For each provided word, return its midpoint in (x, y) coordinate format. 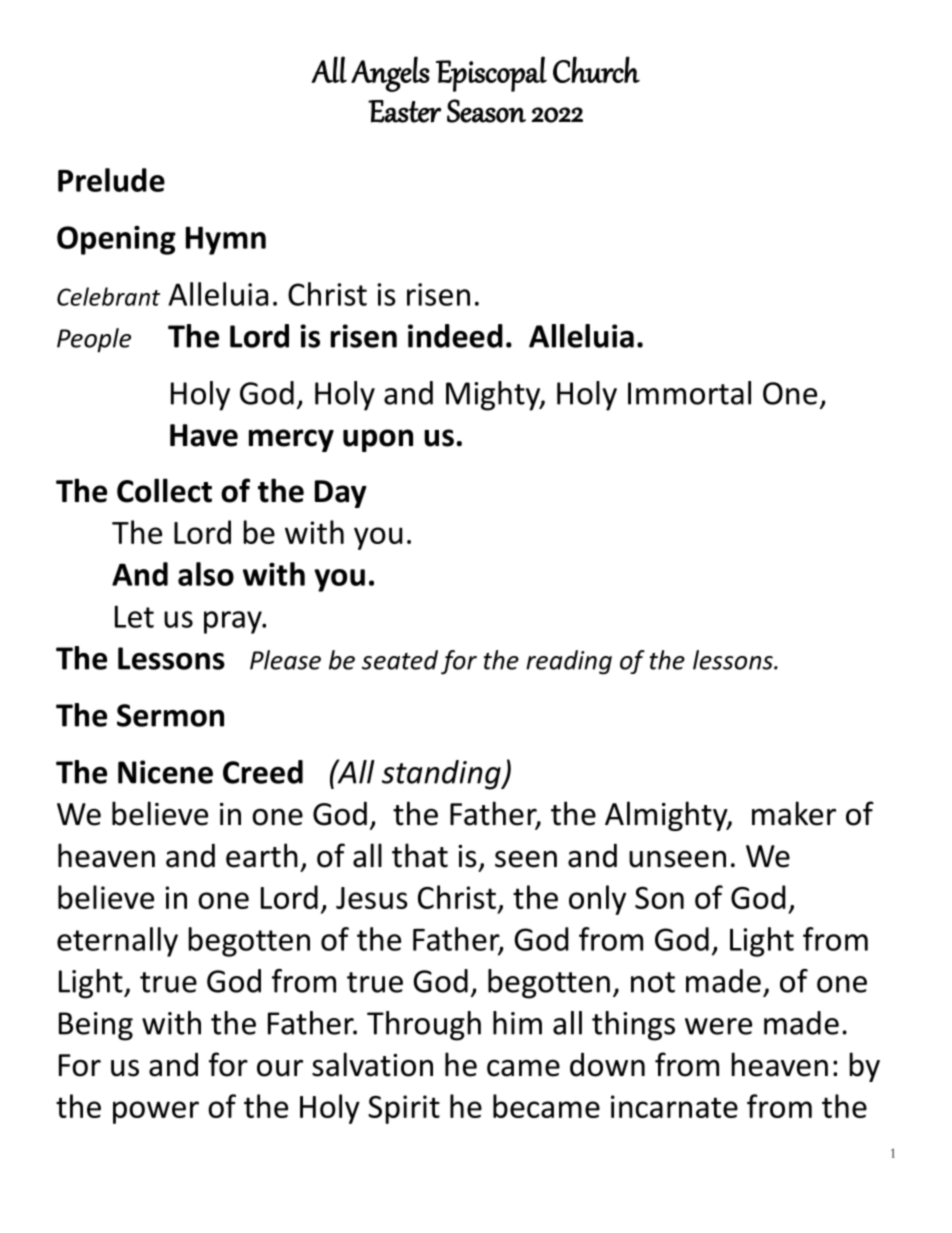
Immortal (689, 393)
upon (378, 440)
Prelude (111, 180)
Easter (404, 111)
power (156, 1112)
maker (794, 813)
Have (204, 435)
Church (596, 69)
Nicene (165, 772)
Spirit (404, 1109)
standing (442, 775)
